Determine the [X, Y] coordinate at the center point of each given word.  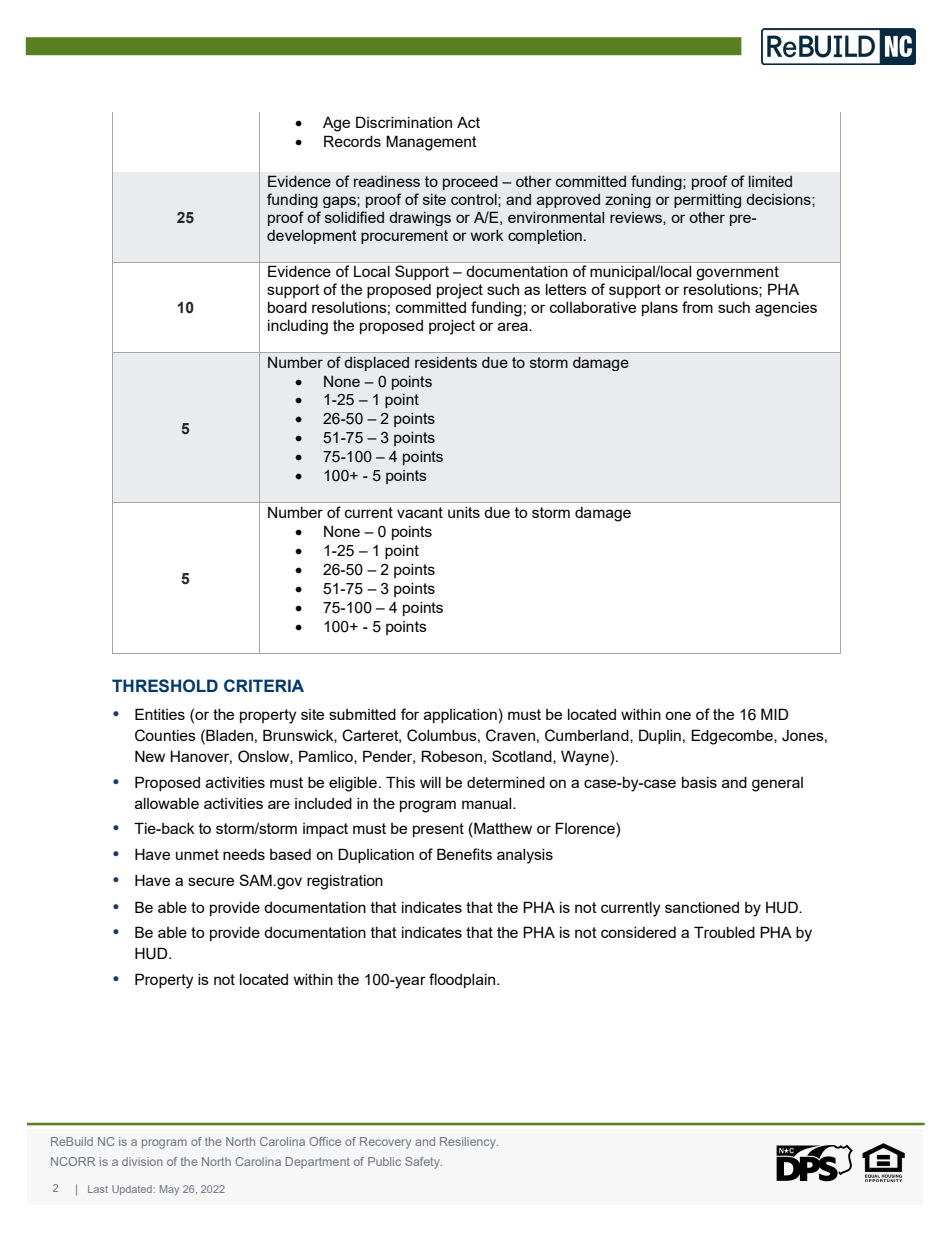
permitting [707, 201]
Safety [423, 1163]
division [142, 1161]
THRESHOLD [165, 686]
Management [431, 143]
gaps [340, 202]
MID [774, 714]
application [460, 716]
